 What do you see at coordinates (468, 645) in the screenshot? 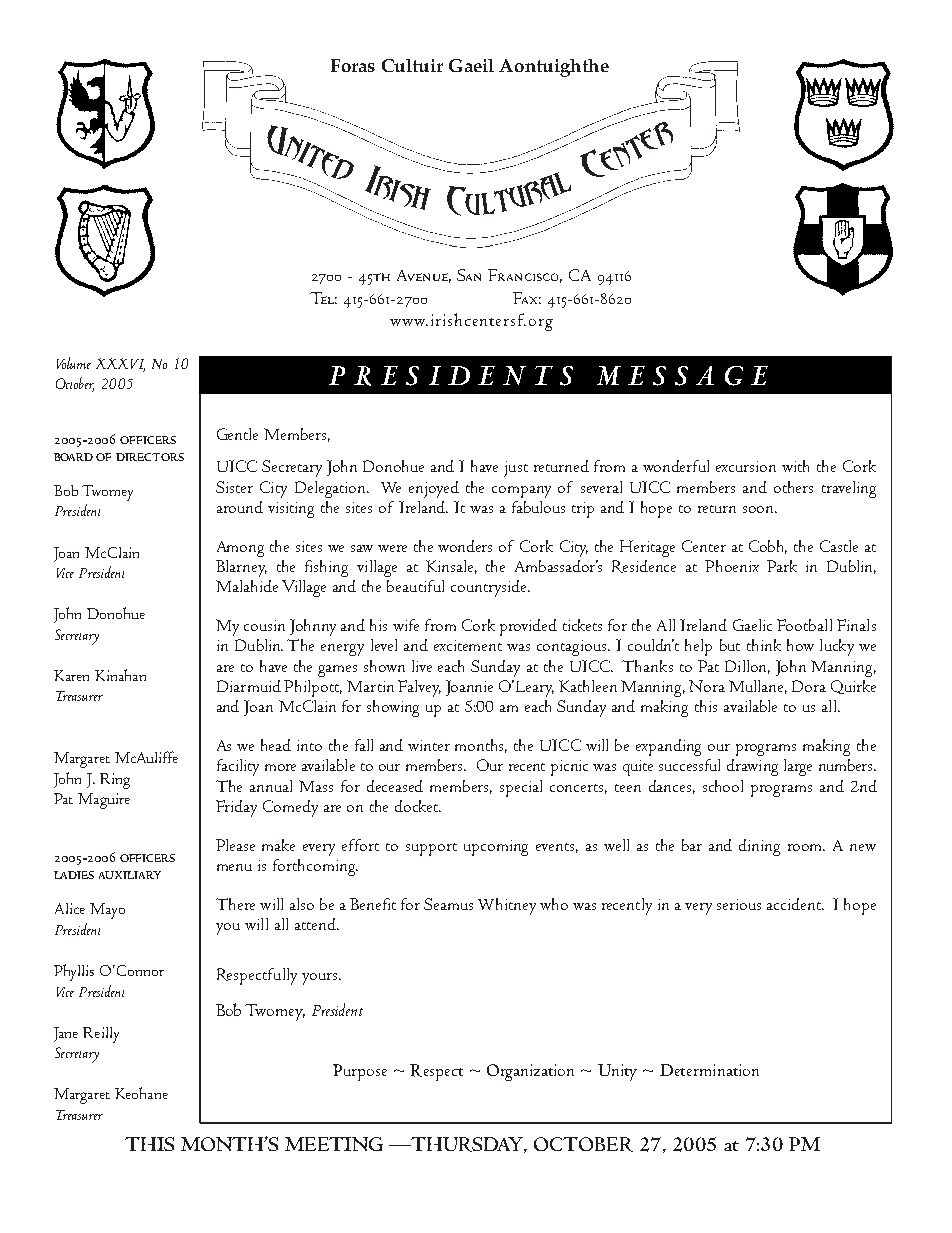
I see `excitement` at bounding box center [468, 645].
